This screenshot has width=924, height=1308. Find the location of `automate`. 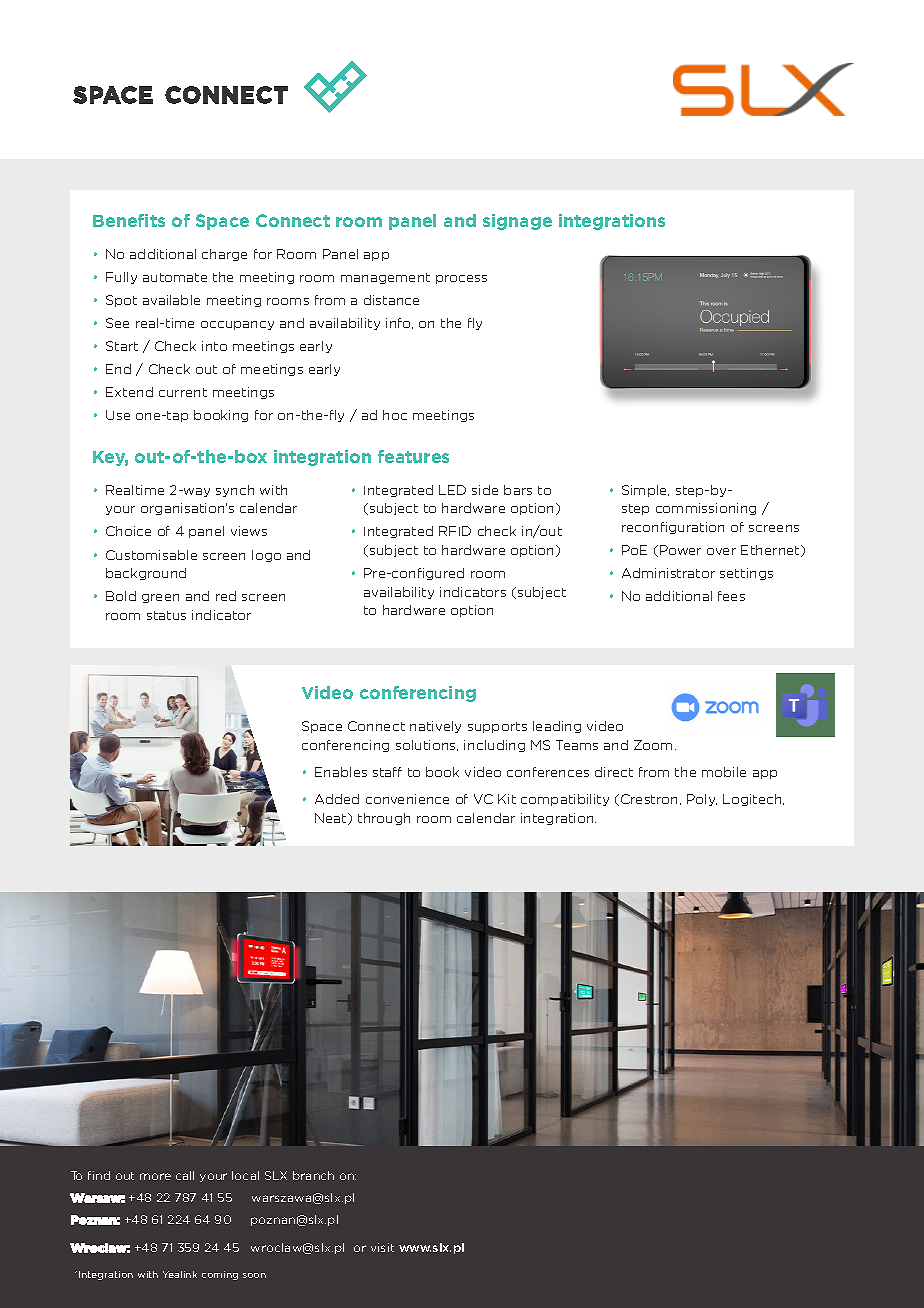

automate is located at coordinates (175, 277).
